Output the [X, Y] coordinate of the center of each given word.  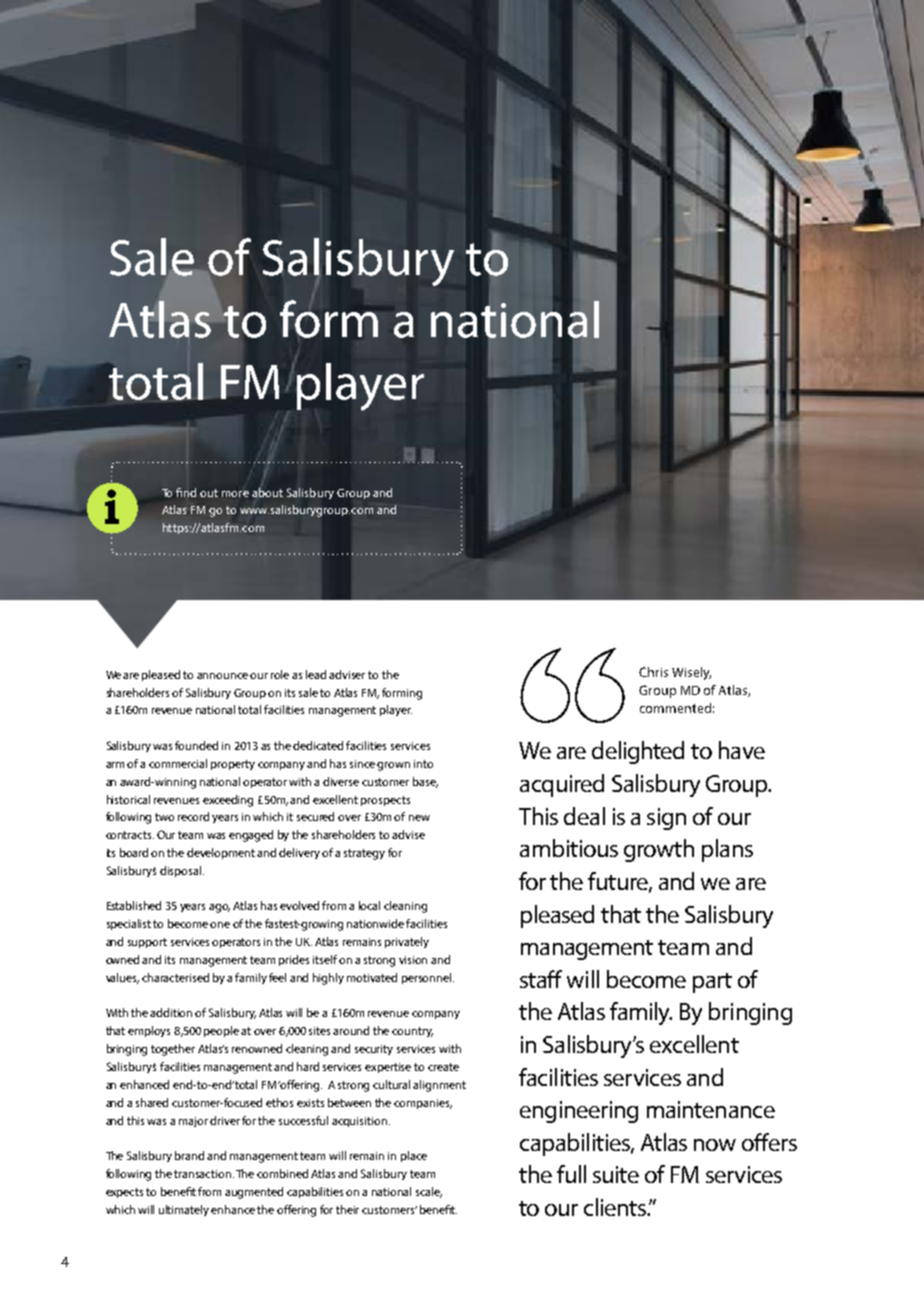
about [267, 491]
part [712, 983]
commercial [178, 763]
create [443, 1067]
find [186, 492]
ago [219, 908]
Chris [653, 672]
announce [222, 676]
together [173, 1050]
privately [407, 942]
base [425, 782]
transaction [204, 1174]
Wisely [691, 673]
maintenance [711, 1109]
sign [666, 819]
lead [316, 674]
